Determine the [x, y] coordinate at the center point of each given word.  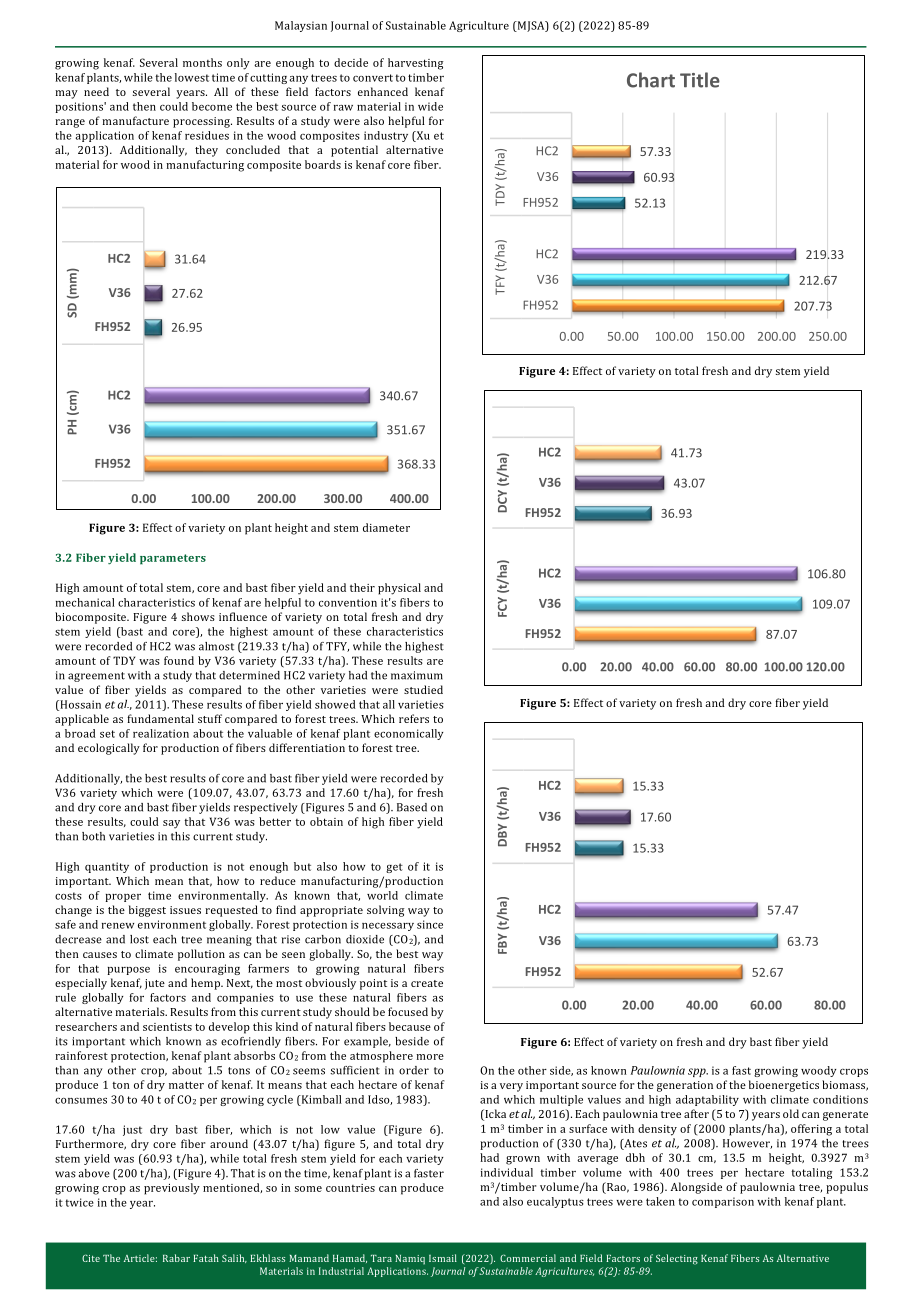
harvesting [416, 64]
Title [700, 80]
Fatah [206, 1258]
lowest [192, 77]
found [179, 660]
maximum [417, 675]
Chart [651, 80]
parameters [173, 559]
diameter [386, 527]
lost [139, 939]
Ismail [443, 1258]
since [430, 924]
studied [423, 689]
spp [698, 1072]
